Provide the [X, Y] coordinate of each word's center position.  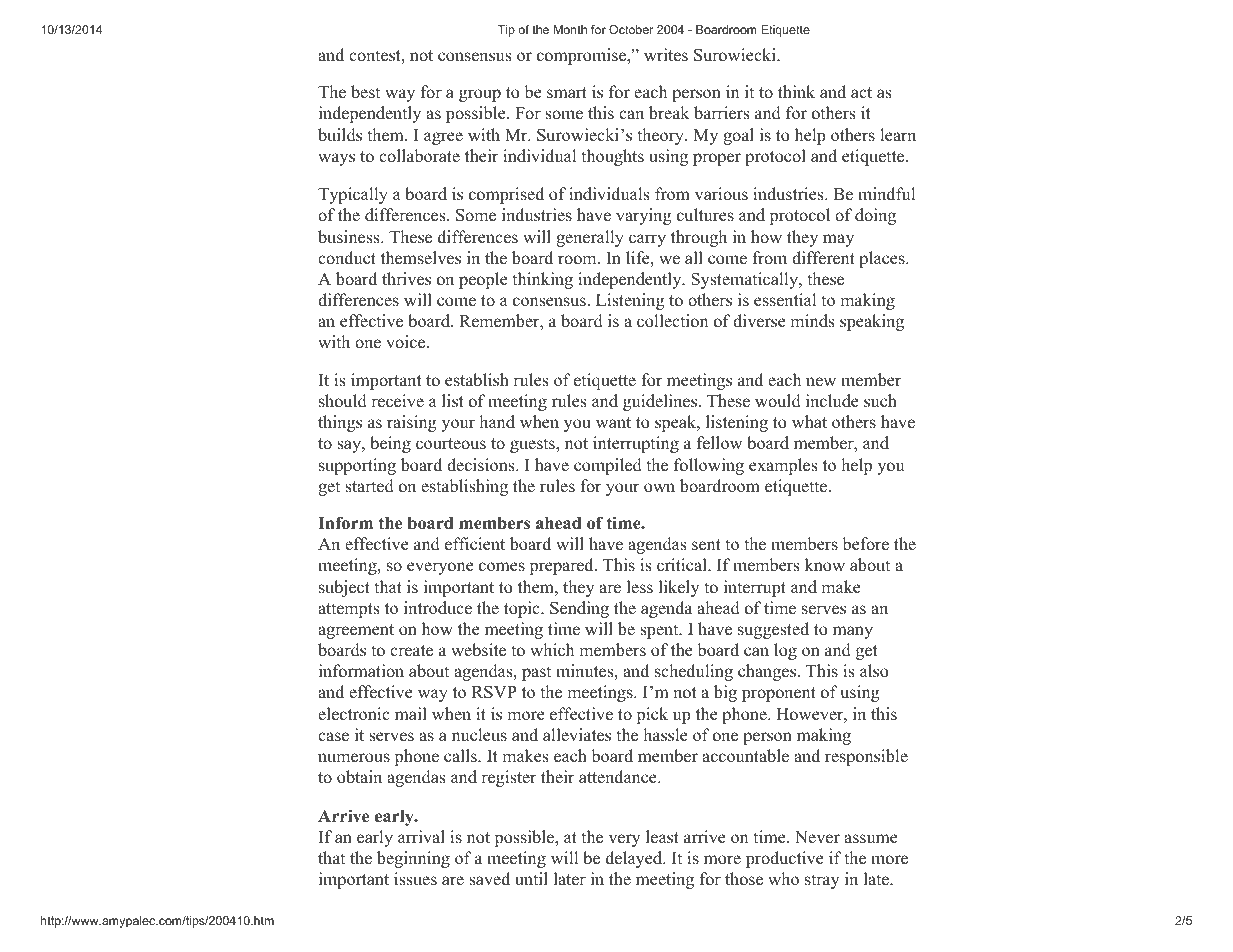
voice [407, 342]
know [825, 565]
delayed [635, 859]
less [640, 587]
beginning [413, 859]
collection [672, 321]
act [861, 92]
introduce [438, 608]
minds [812, 321]
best [365, 92]
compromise [583, 56]
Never [817, 837]
